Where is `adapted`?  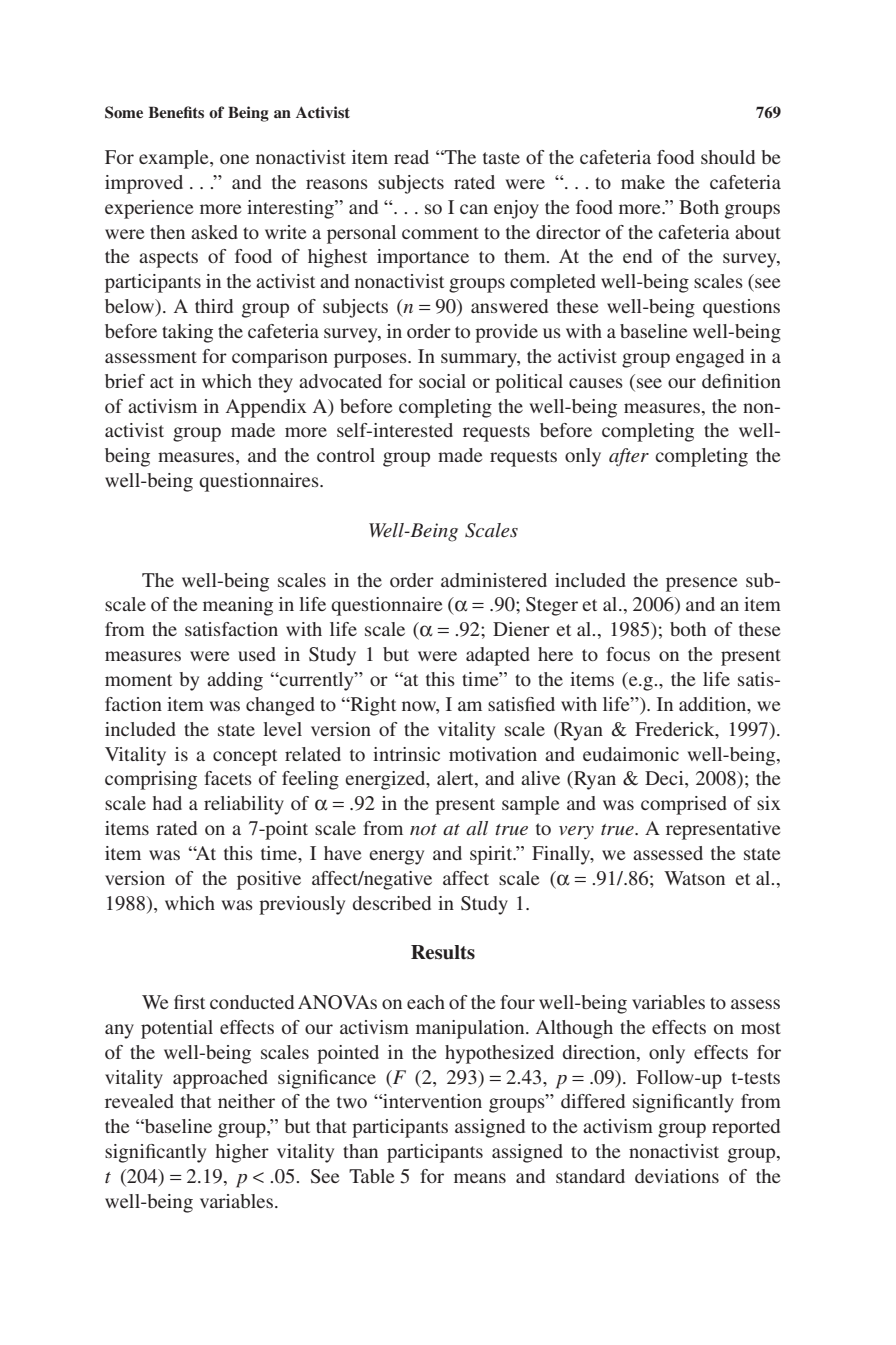 adapted is located at coordinates (498, 656).
